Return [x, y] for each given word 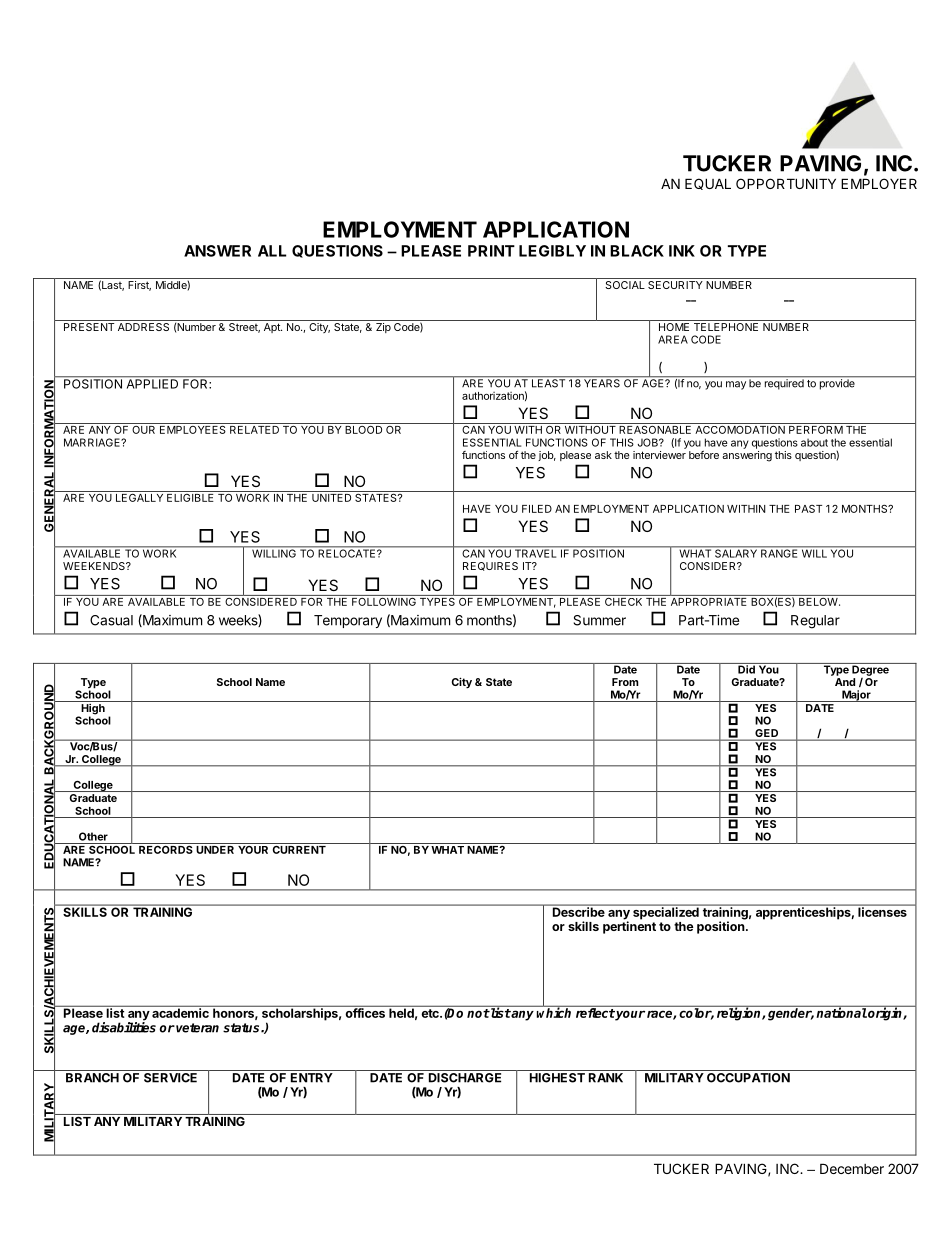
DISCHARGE [465, 1078]
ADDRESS [144, 325]
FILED [537, 509]
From [625, 682]
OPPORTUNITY [786, 183]
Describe [578, 911]
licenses [882, 911]
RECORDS [166, 848]
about [814, 442]
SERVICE [170, 1078]
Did [746, 668]
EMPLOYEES [192, 428]
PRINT [491, 251]
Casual [111, 620]
